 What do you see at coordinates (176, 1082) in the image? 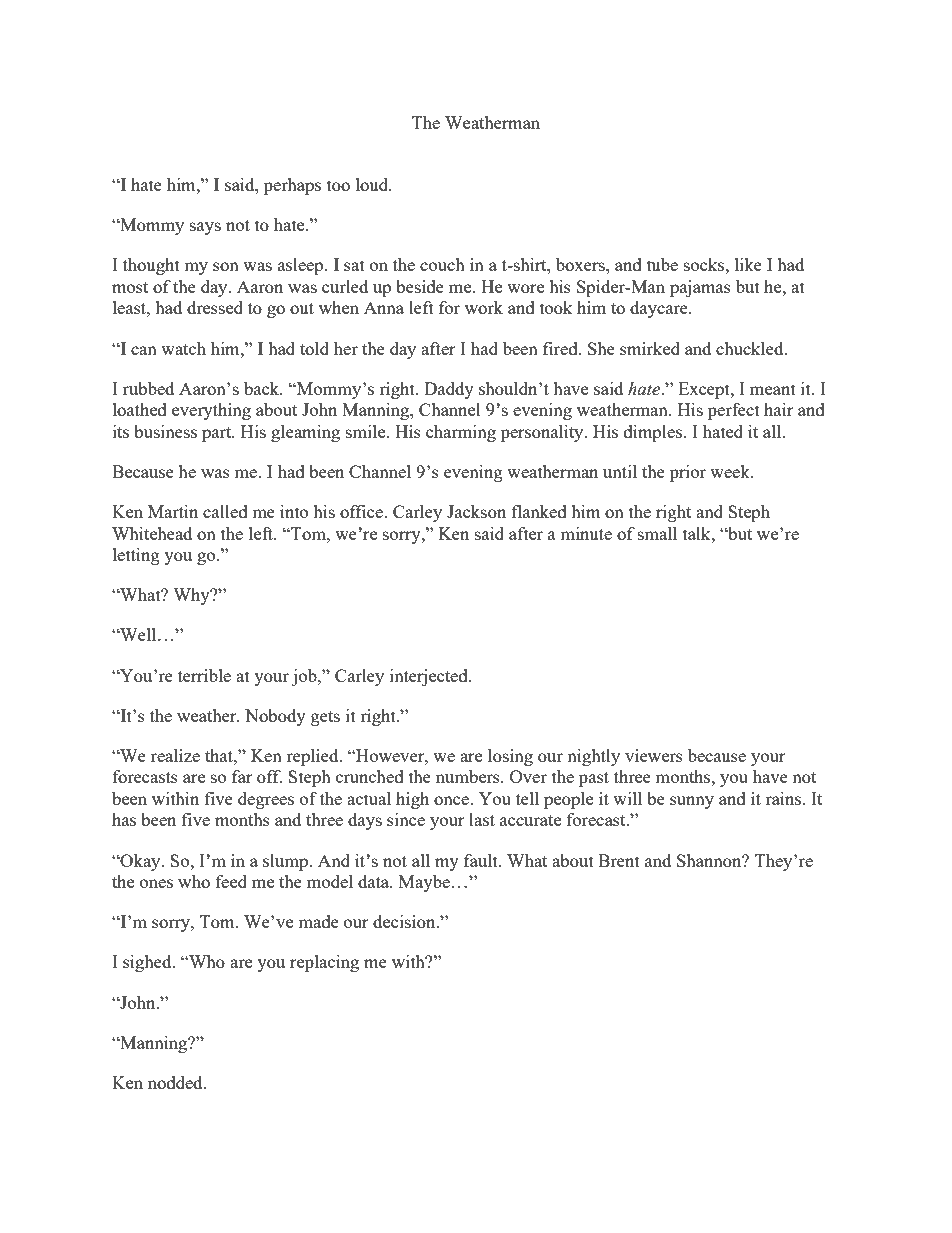
I see `nodded` at bounding box center [176, 1082].
